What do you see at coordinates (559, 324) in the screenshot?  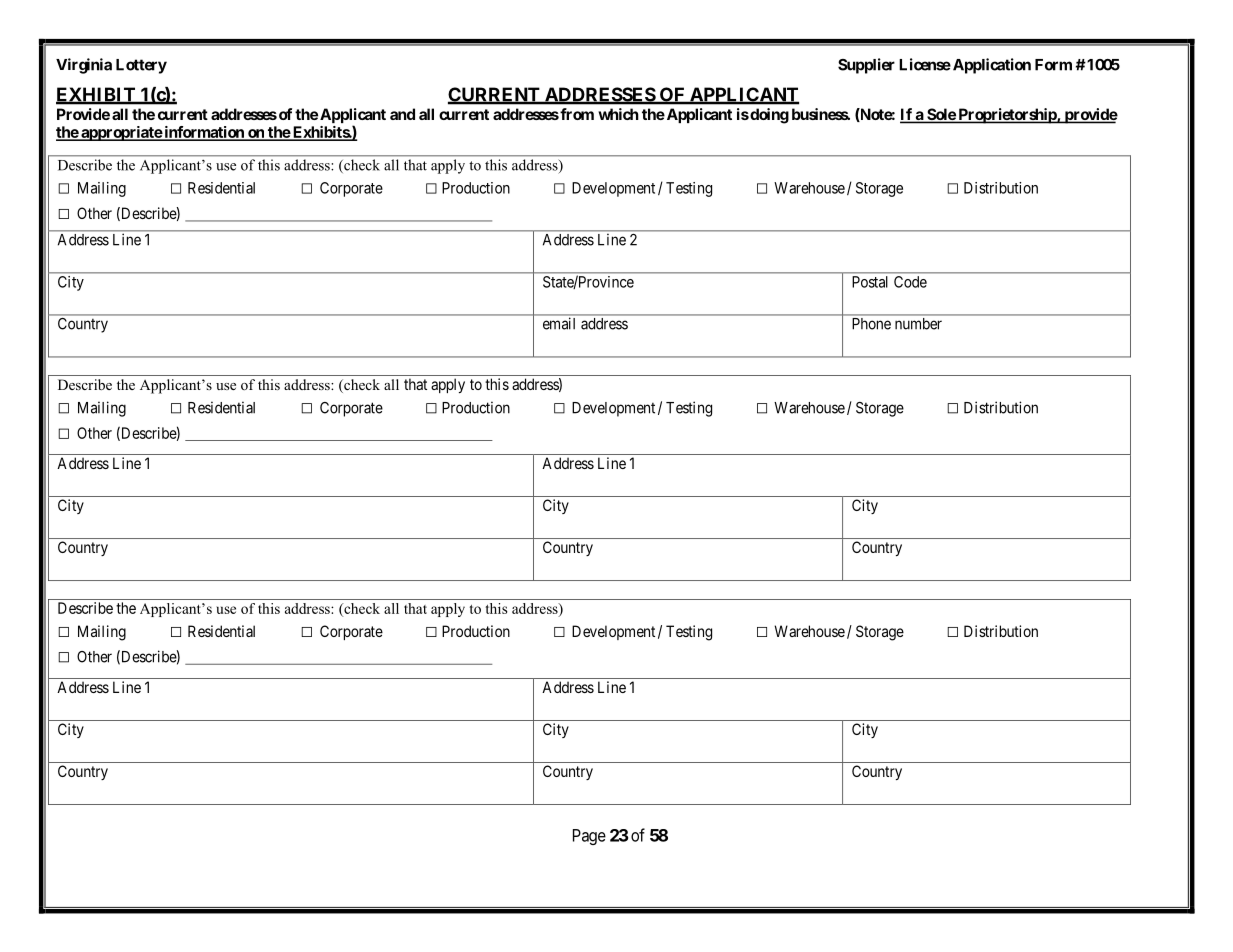 I see `email` at bounding box center [559, 324].
